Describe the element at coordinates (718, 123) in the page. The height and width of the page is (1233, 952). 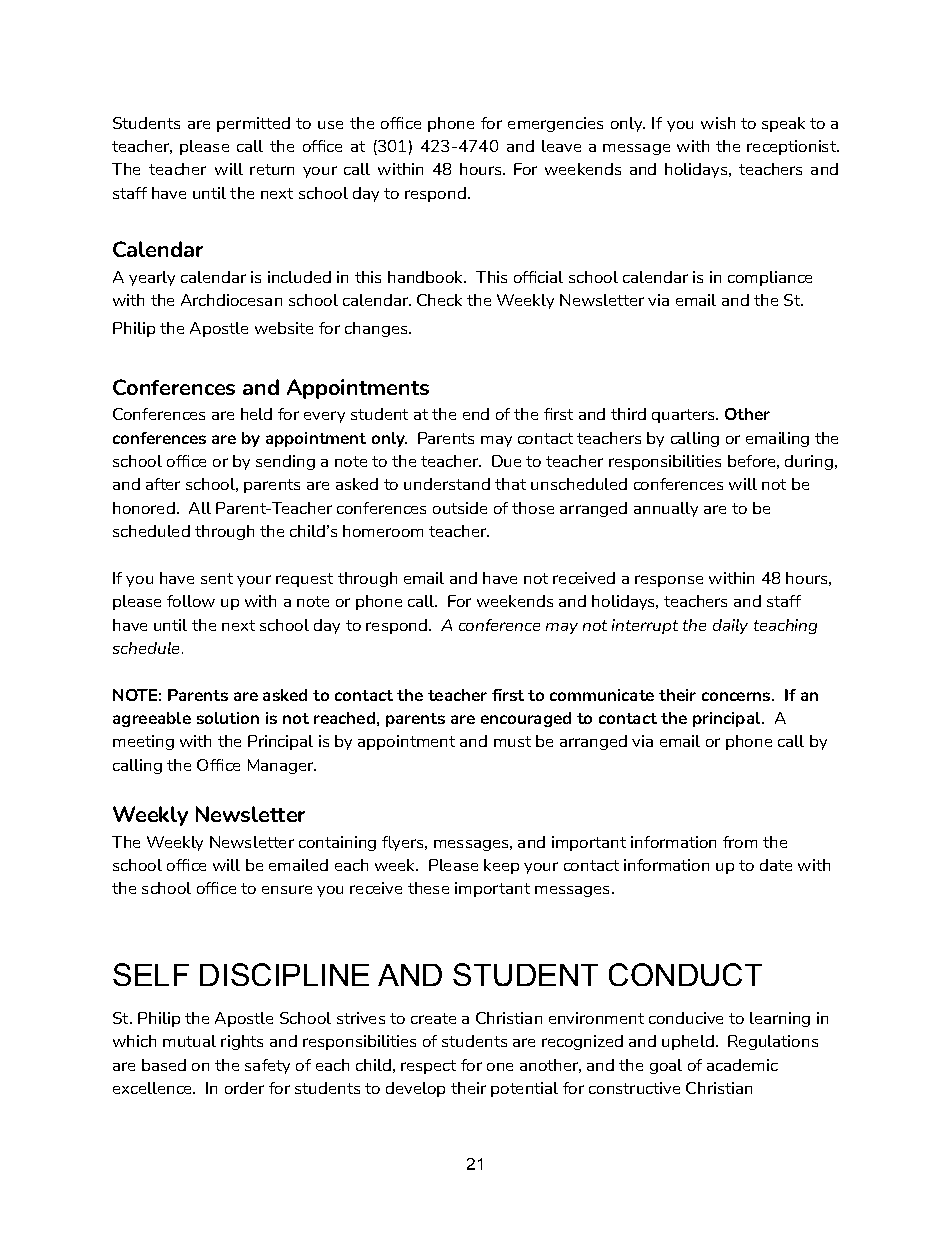
I see `wish` at that location.
